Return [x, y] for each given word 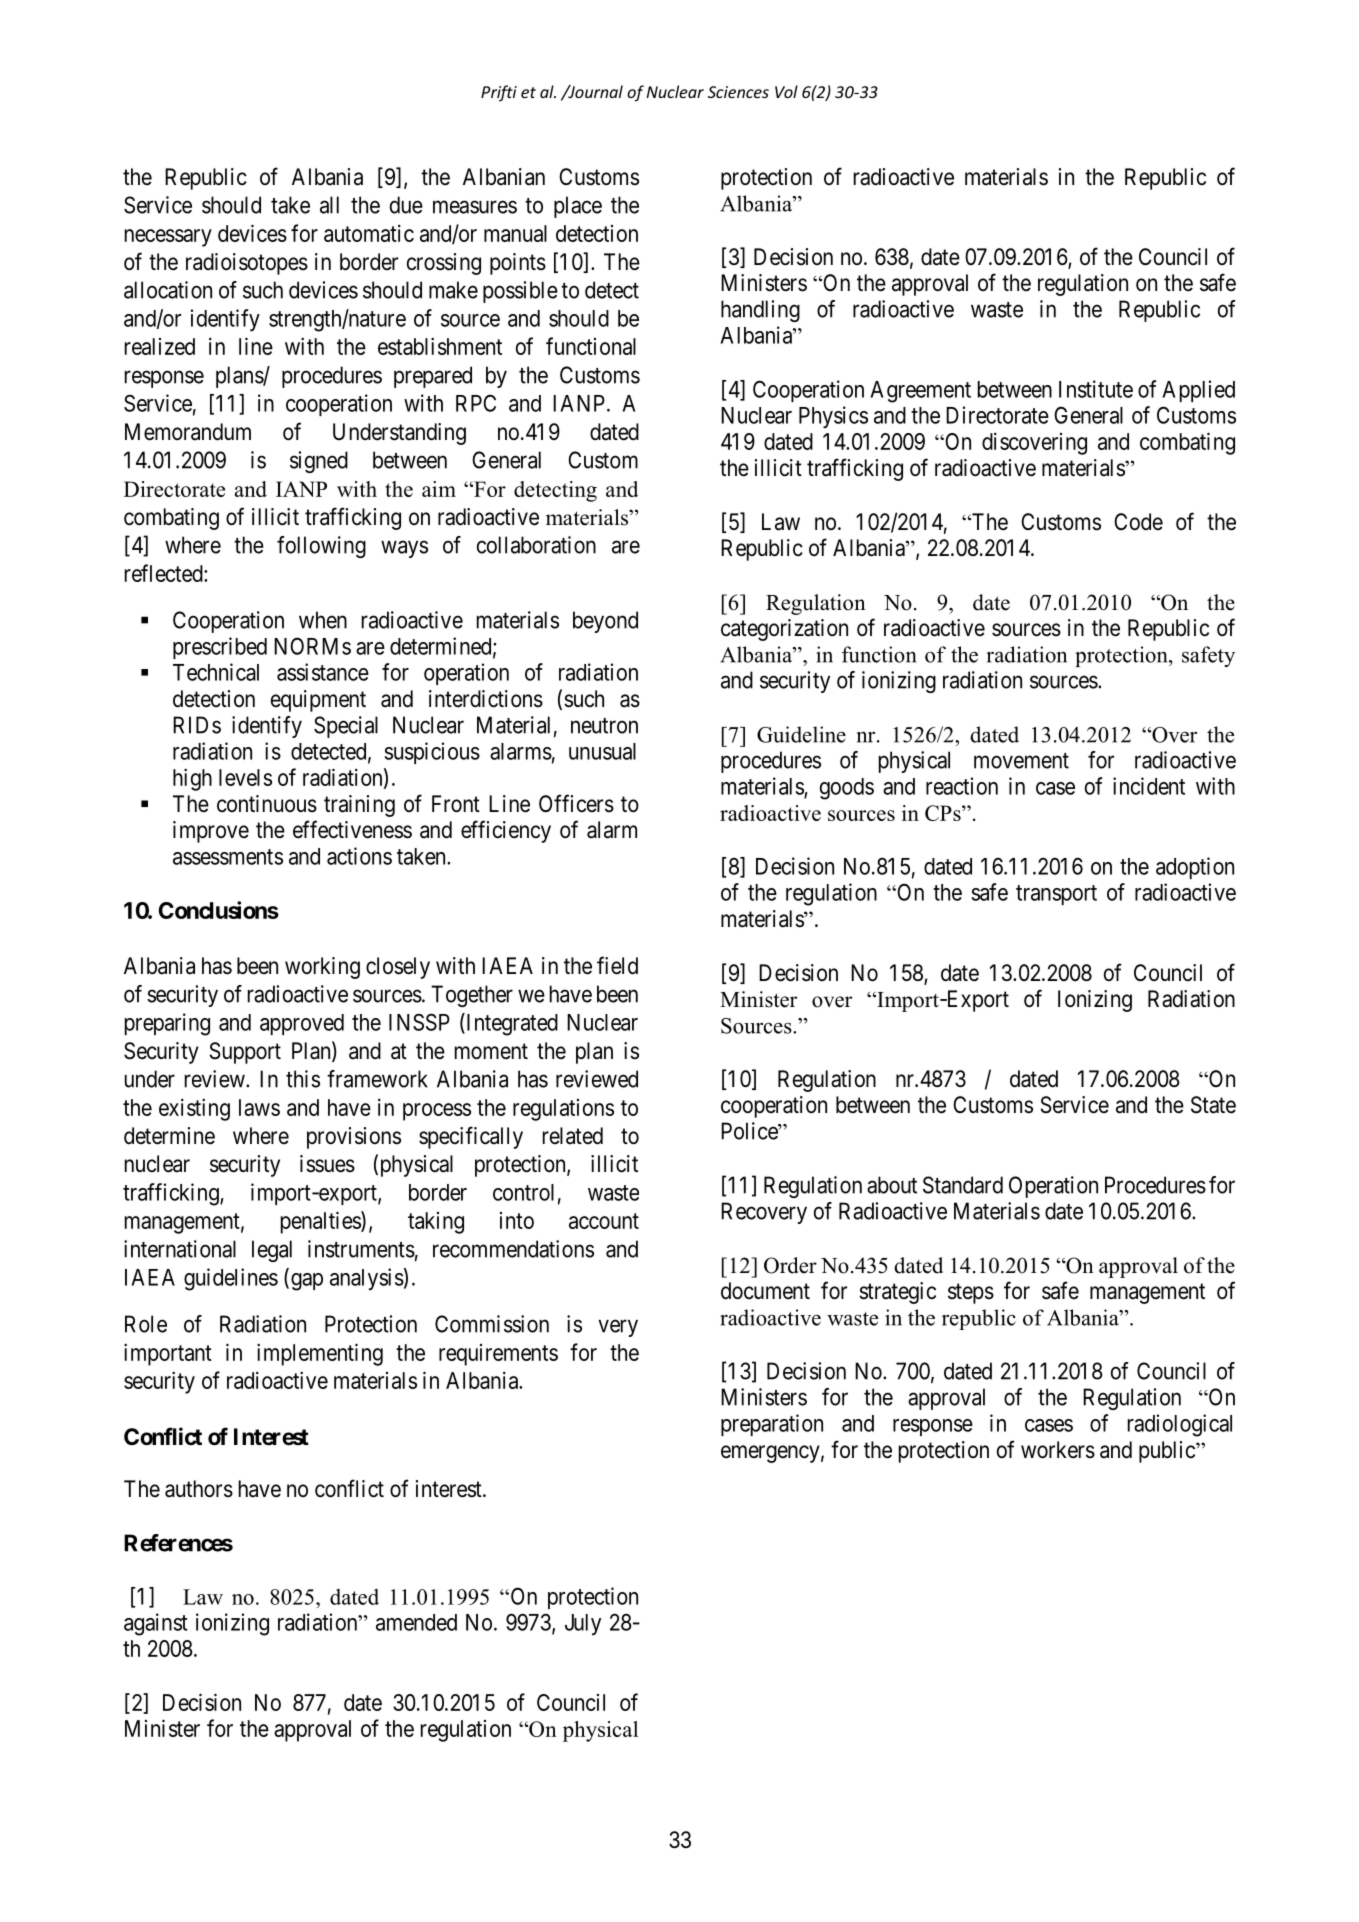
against [156, 1624]
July [583, 1624]
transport [1056, 895]
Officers [576, 803]
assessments [228, 857]
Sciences [738, 92]
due [406, 205]
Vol [786, 91]
